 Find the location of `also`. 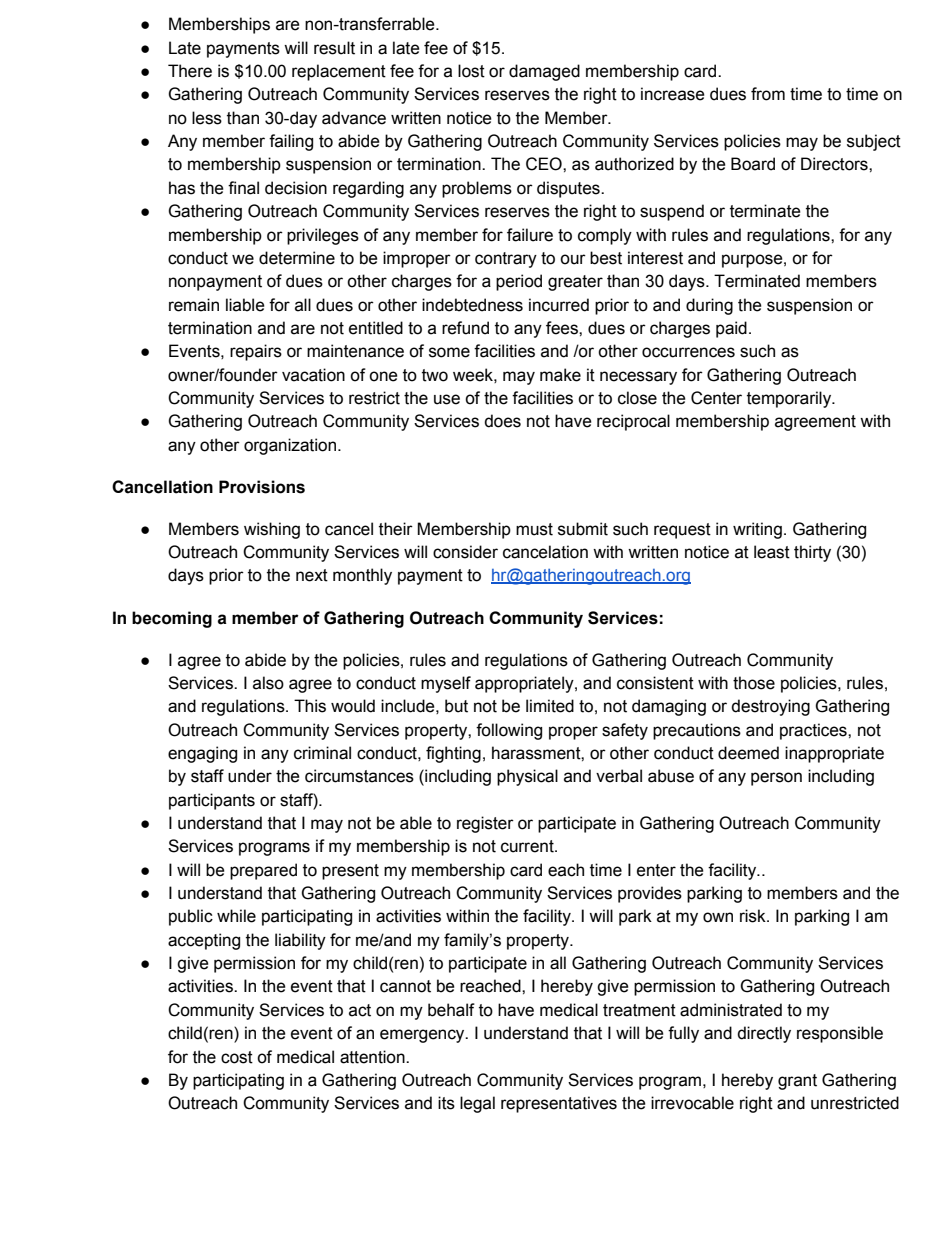

also is located at coordinates (268, 683).
